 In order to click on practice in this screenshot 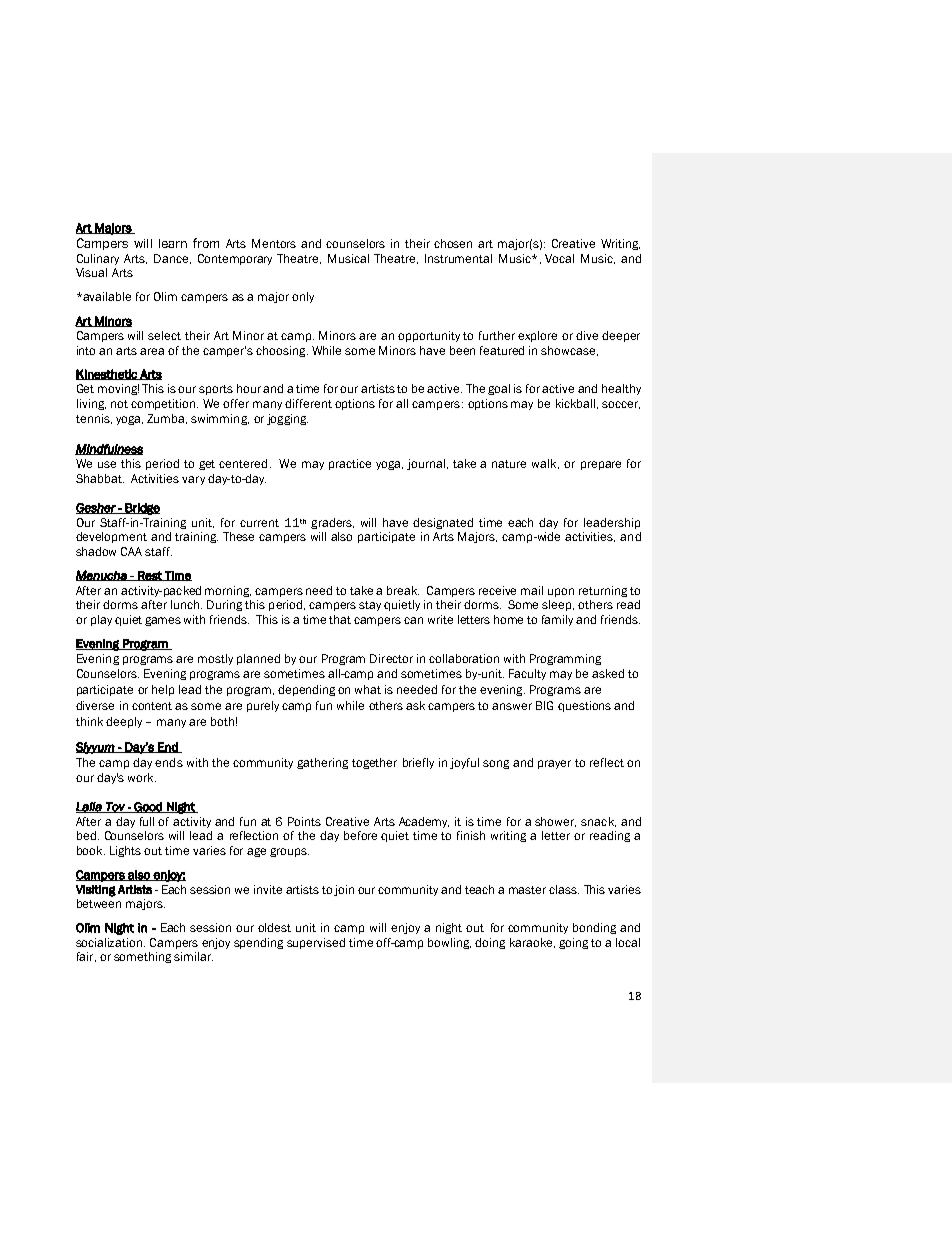, I will do `click(350, 464)`.
